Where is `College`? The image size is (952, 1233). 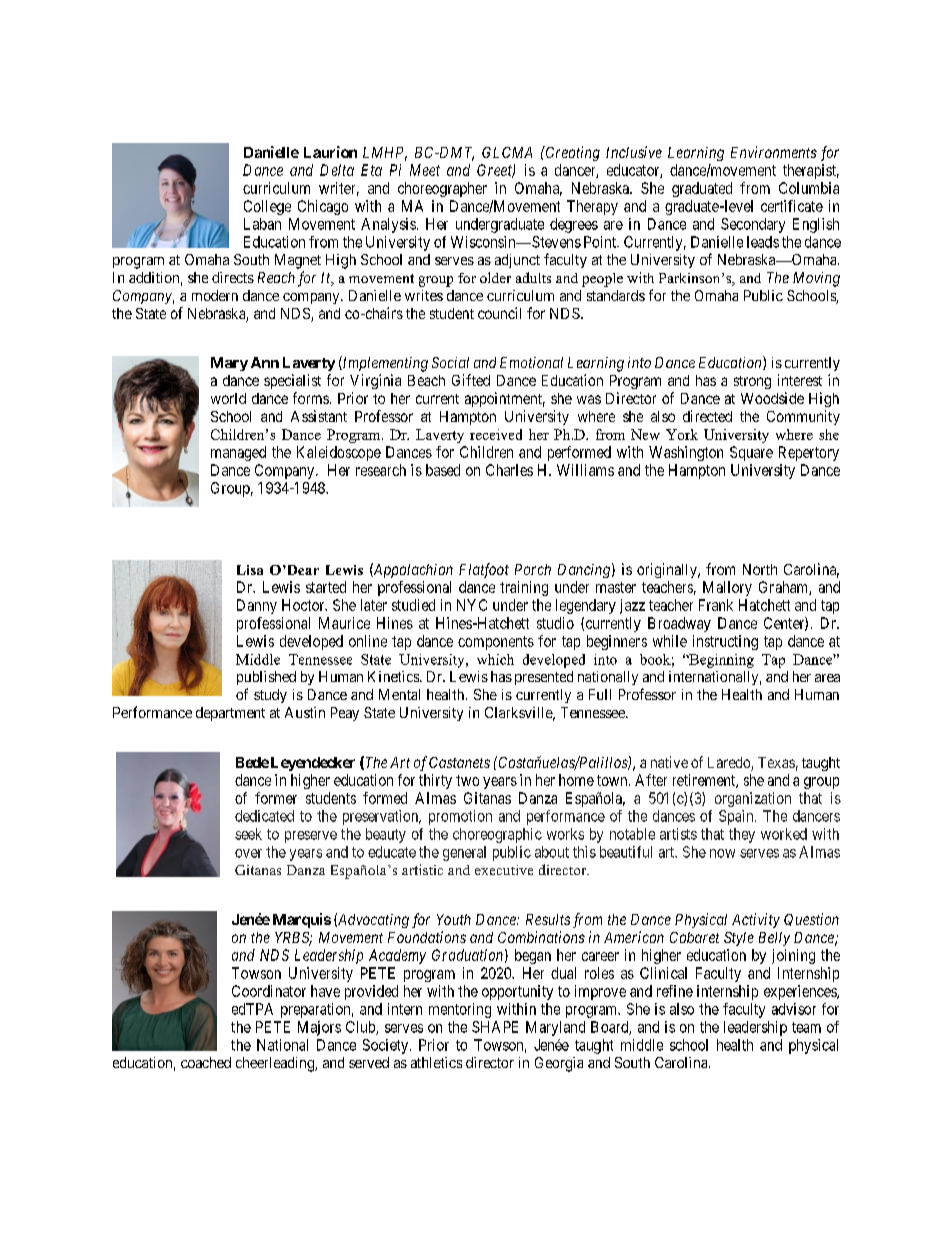
College is located at coordinates (267, 207).
